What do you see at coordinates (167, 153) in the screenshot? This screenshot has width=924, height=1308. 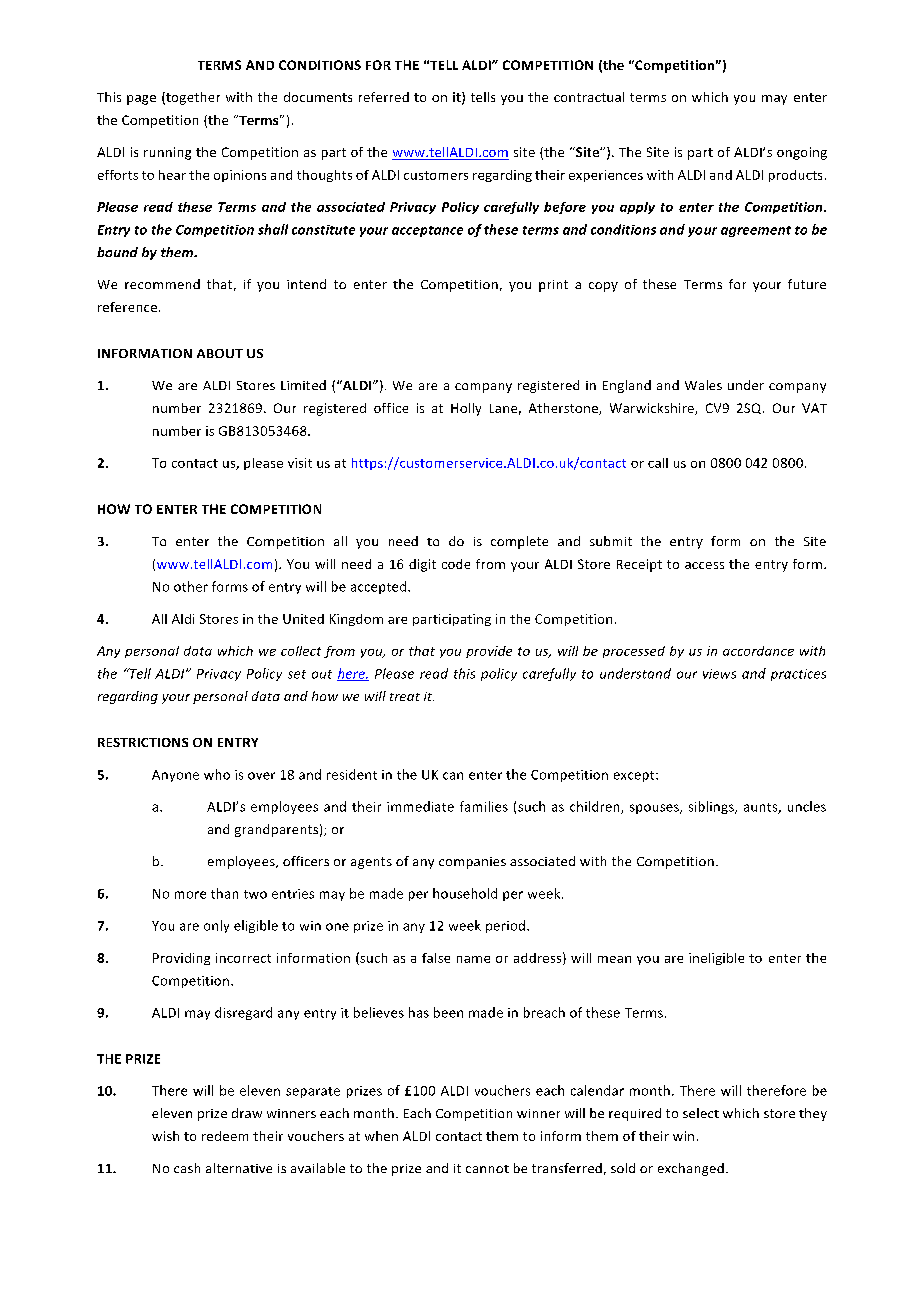 I see `running` at bounding box center [167, 153].
